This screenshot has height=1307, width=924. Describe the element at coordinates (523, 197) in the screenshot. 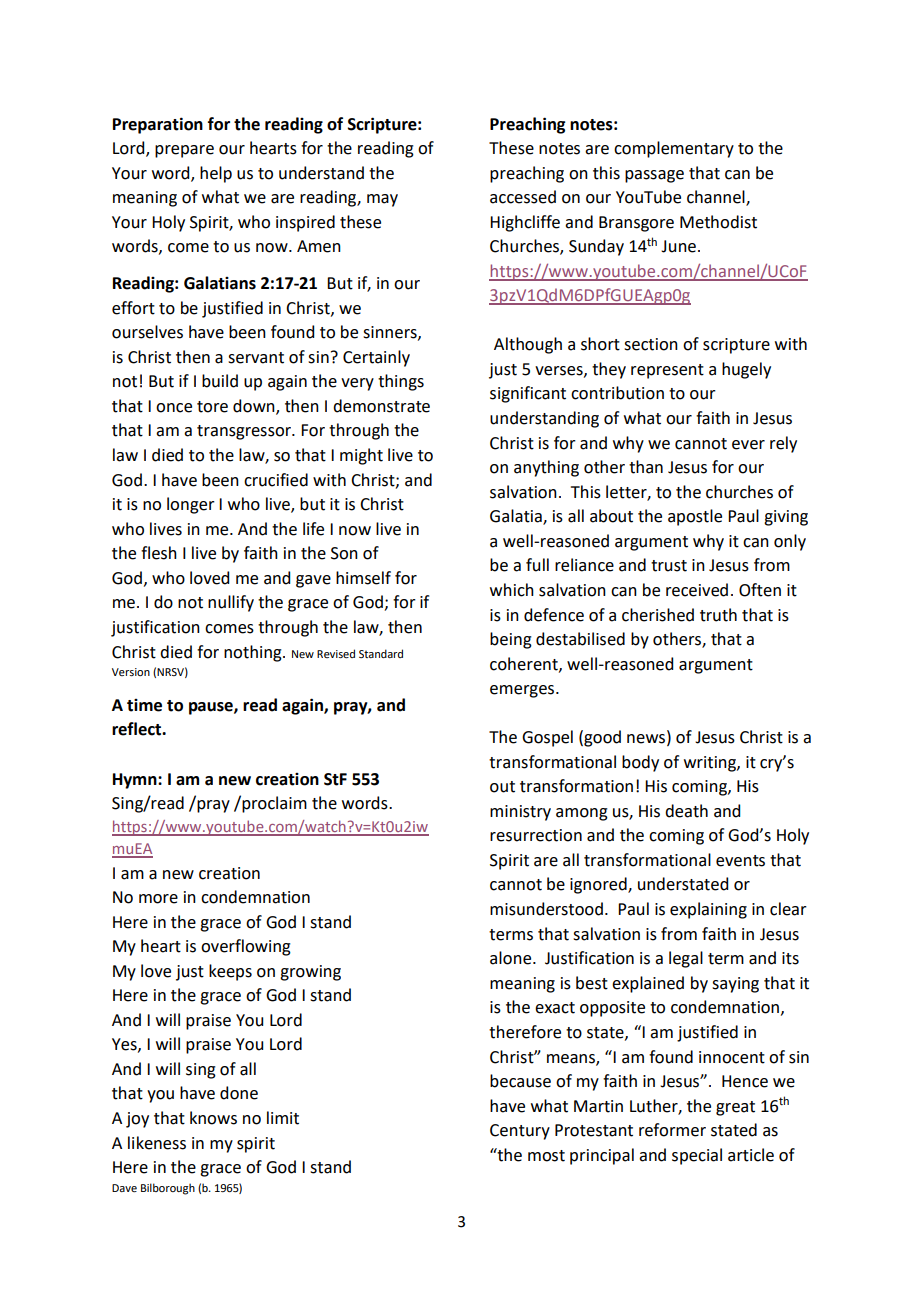

I see `accessed` at that location.
